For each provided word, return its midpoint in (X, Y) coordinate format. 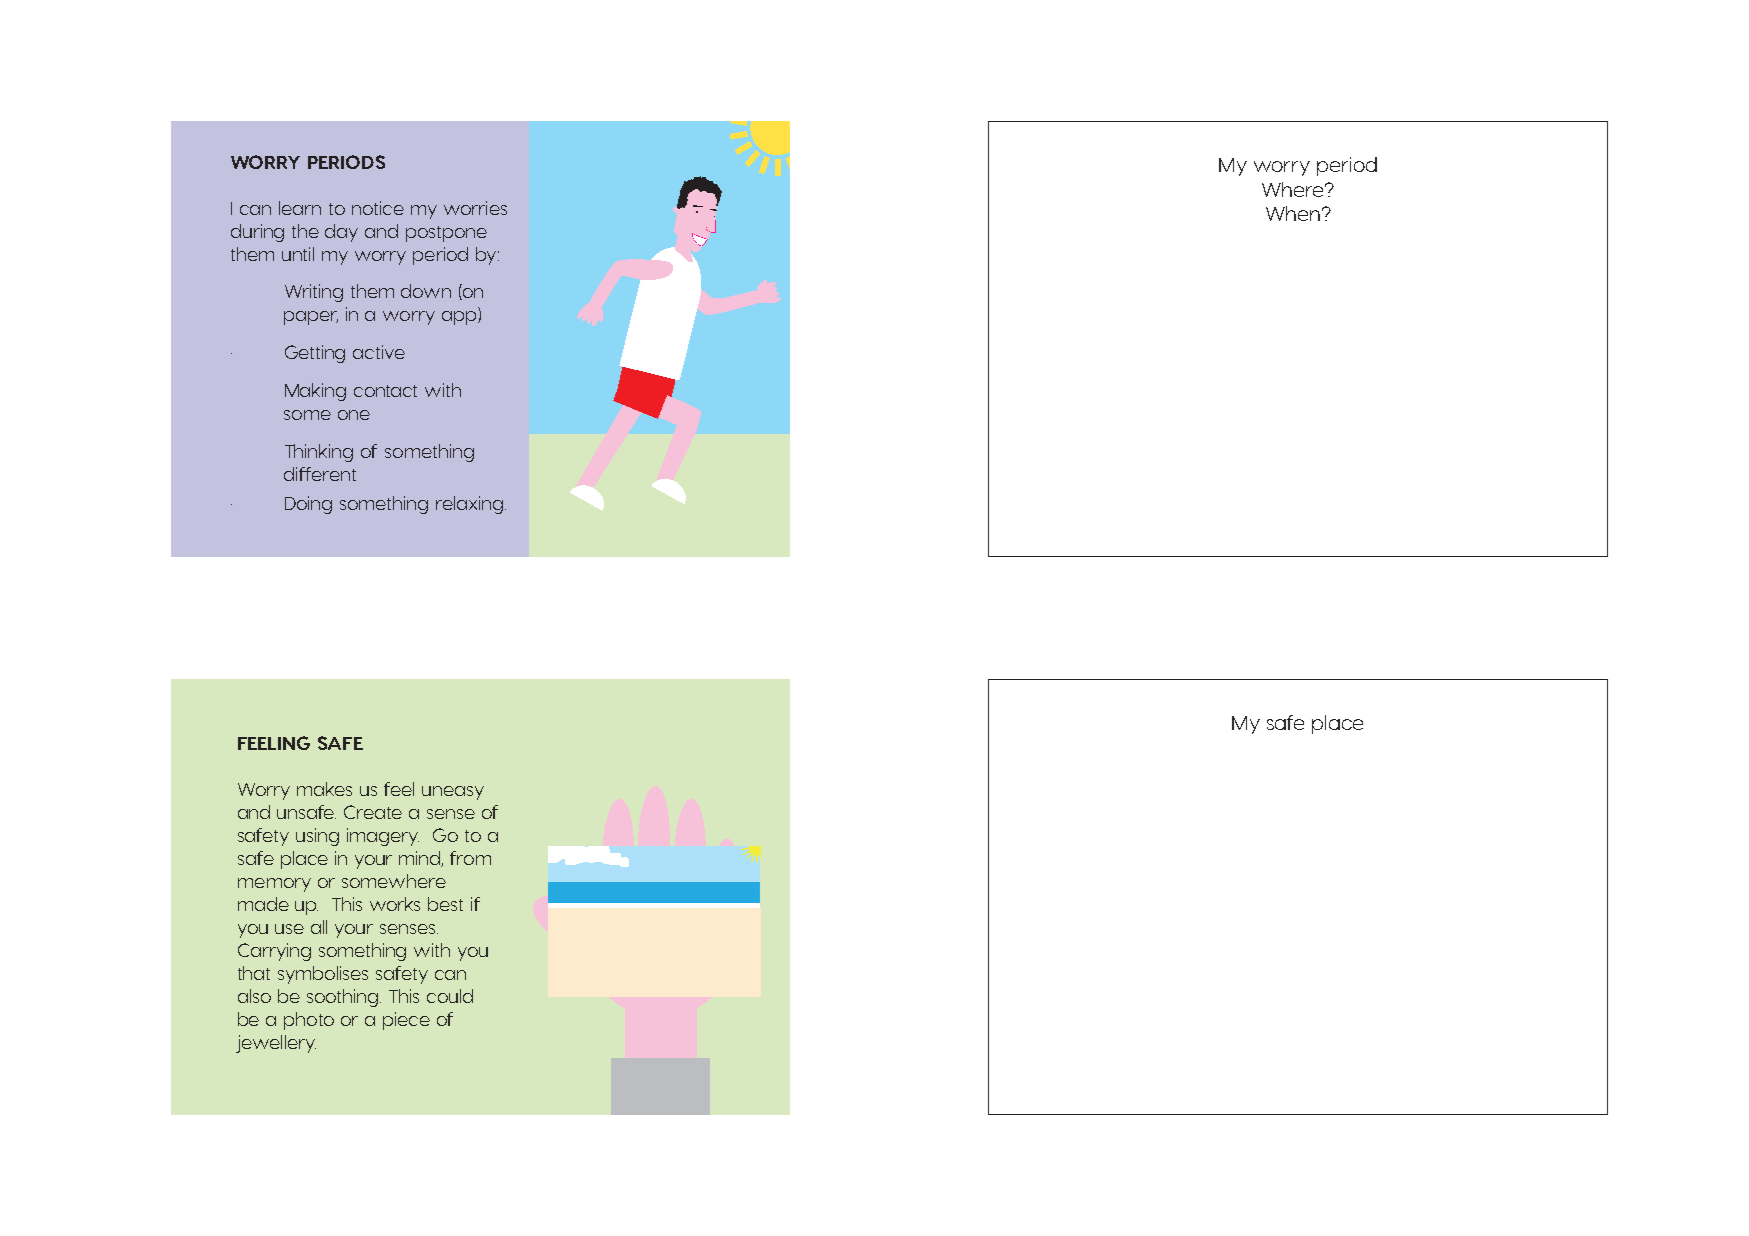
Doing (308, 505)
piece (406, 1021)
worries (475, 208)
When (1293, 213)
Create (373, 812)
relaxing (471, 505)
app (460, 318)
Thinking (319, 453)
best (445, 904)
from (470, 858)
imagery (383, 837)
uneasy (453, 793)
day (341, 233)
